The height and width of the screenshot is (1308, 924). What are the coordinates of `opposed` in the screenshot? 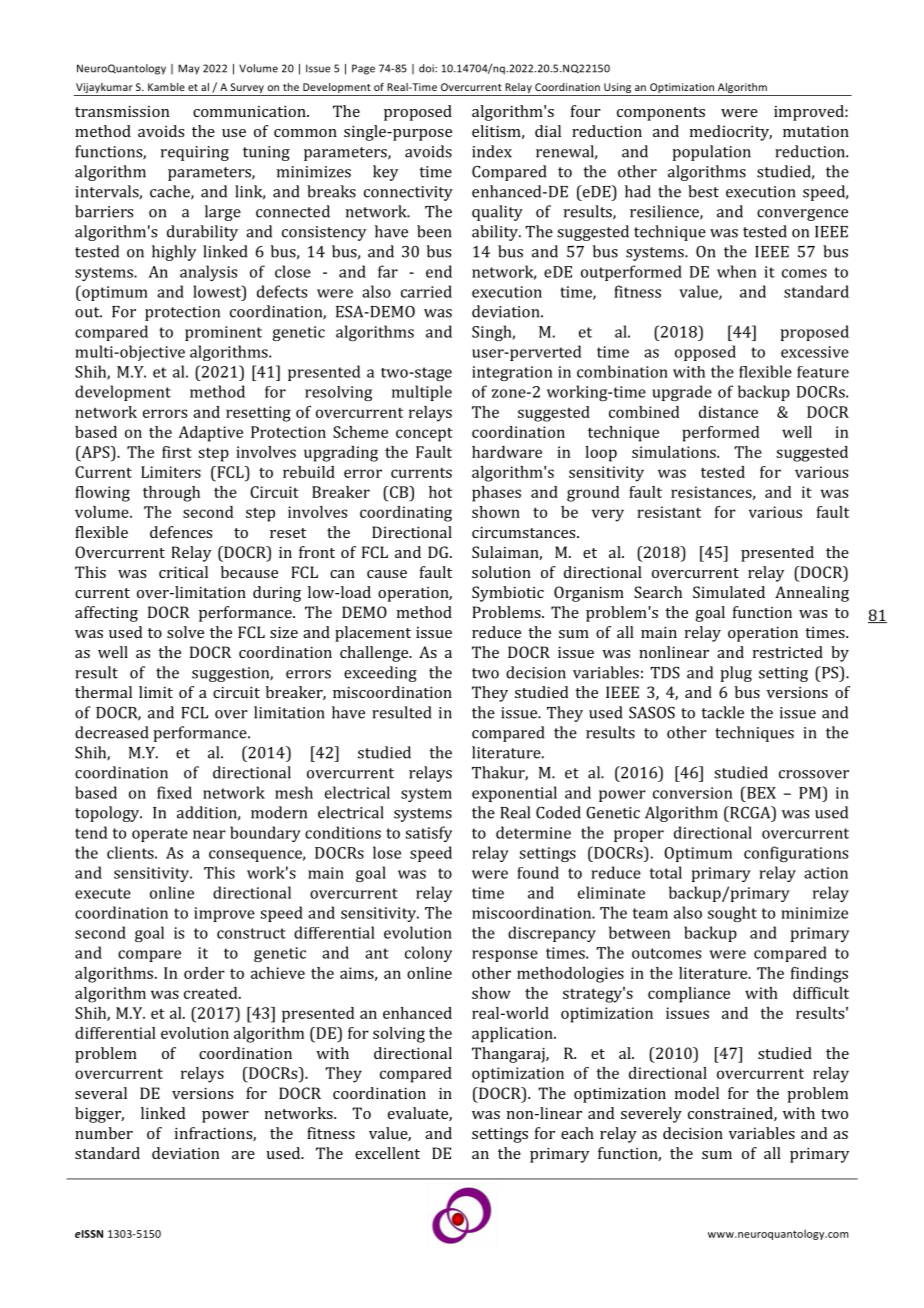 It's located at (705, 353).
